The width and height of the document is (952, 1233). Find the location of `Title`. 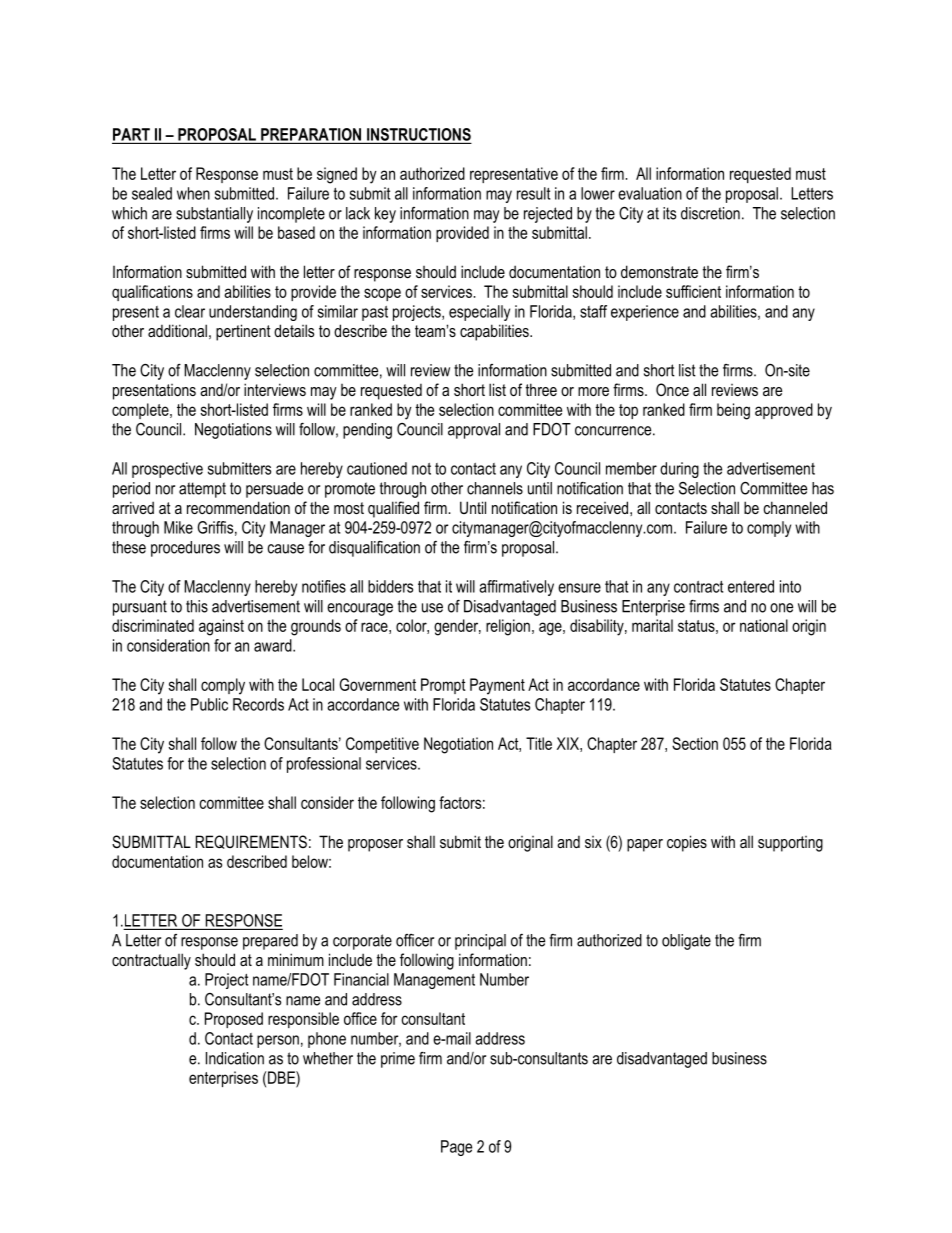

Title is located at coordinates (539, 743).
